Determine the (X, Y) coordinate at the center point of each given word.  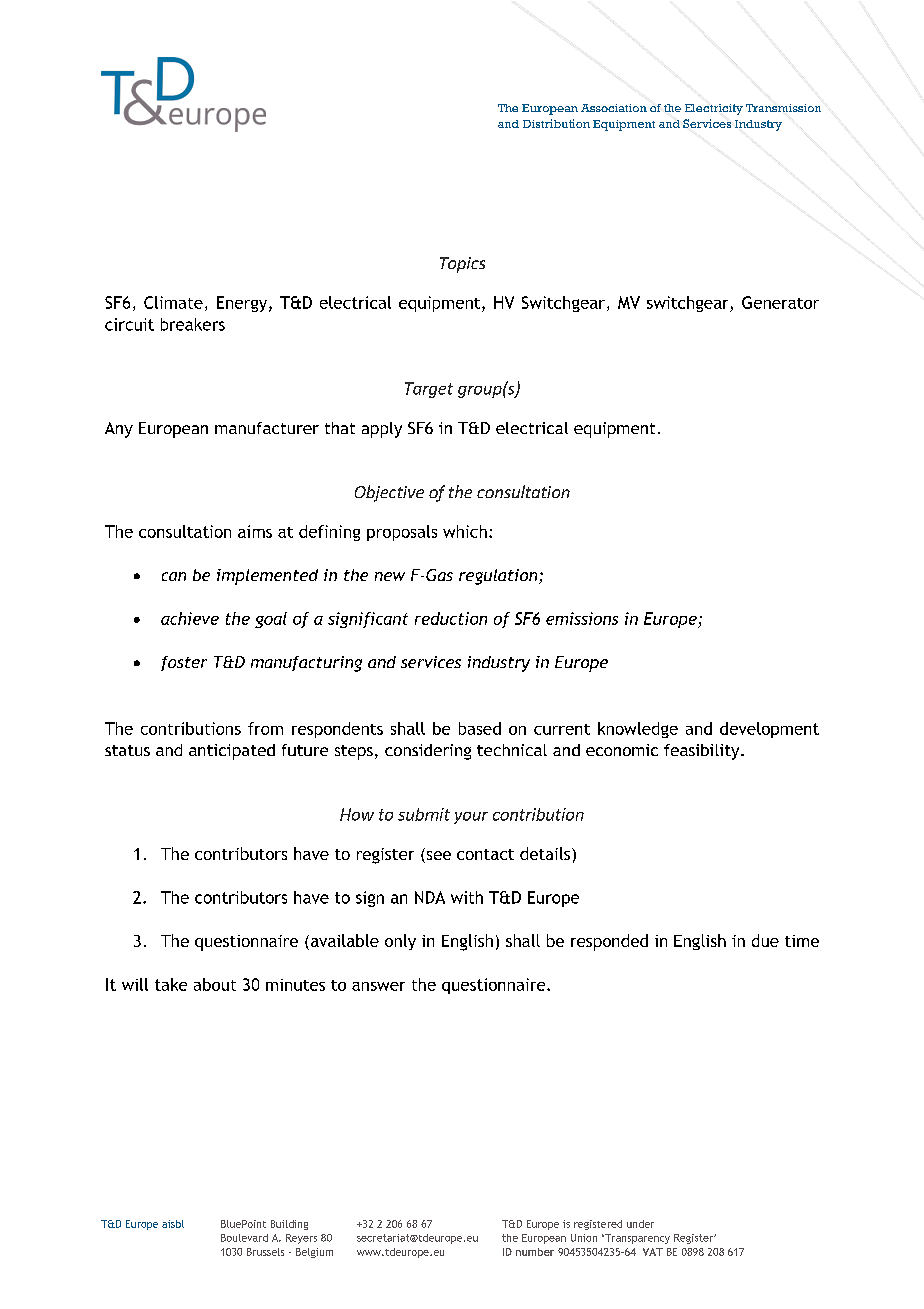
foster (184, 663)
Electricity (714, 109)
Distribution (556, 123)
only (400, 942)
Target (429, 390)
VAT (653, 1252)
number (535, 1252)
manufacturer (267, 428)
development (769, 730)
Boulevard (244, 1238)
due (765, 940)
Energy (243, 304)
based (480, 728)
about (215, 984)
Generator (780, 302)
